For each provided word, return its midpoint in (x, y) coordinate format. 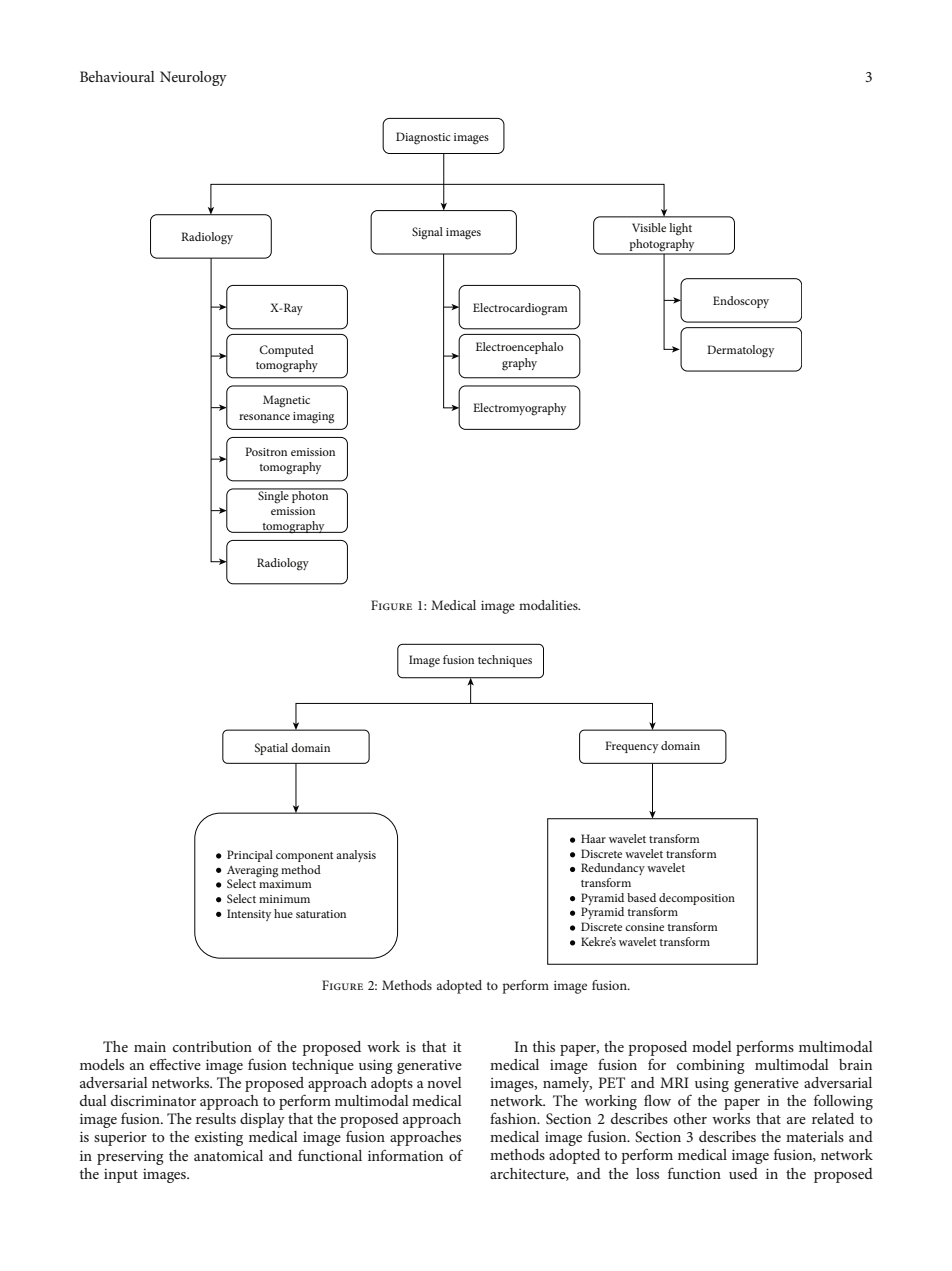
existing (219, 1138)
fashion (514, 1118)
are (796, 1120)
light (680, 229)
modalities (549, 605)
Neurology (193, 78)
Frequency (631, 747)
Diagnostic (423, 138)
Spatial (271, 749)
